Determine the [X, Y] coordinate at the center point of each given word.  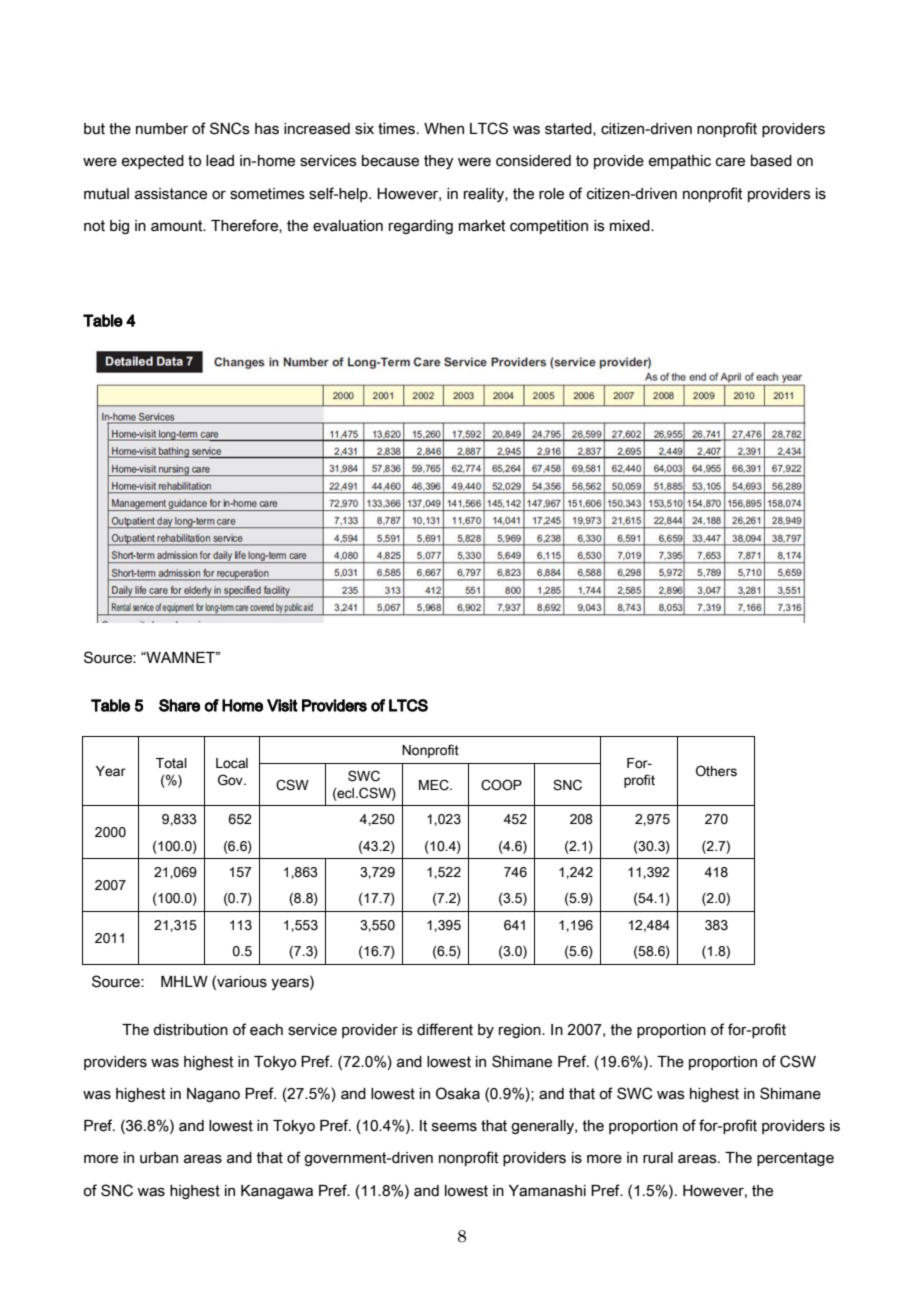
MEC [435, 785]
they [439, 162]
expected [153, 162]
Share [179, 705]
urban [159, 1158]
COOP [501, 785]
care [730, 162]
